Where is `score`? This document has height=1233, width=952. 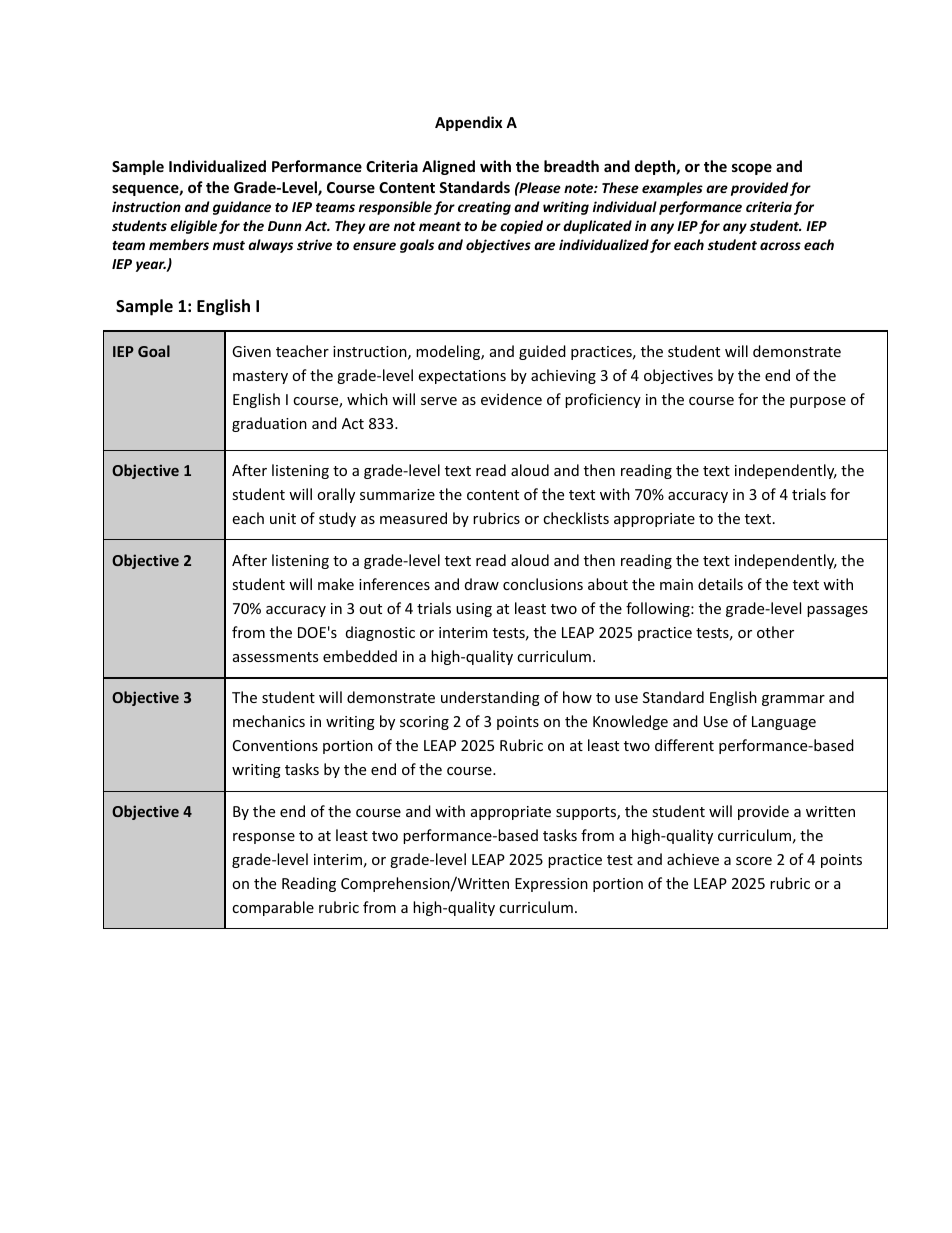
score is located at coordinates (754, 861).
